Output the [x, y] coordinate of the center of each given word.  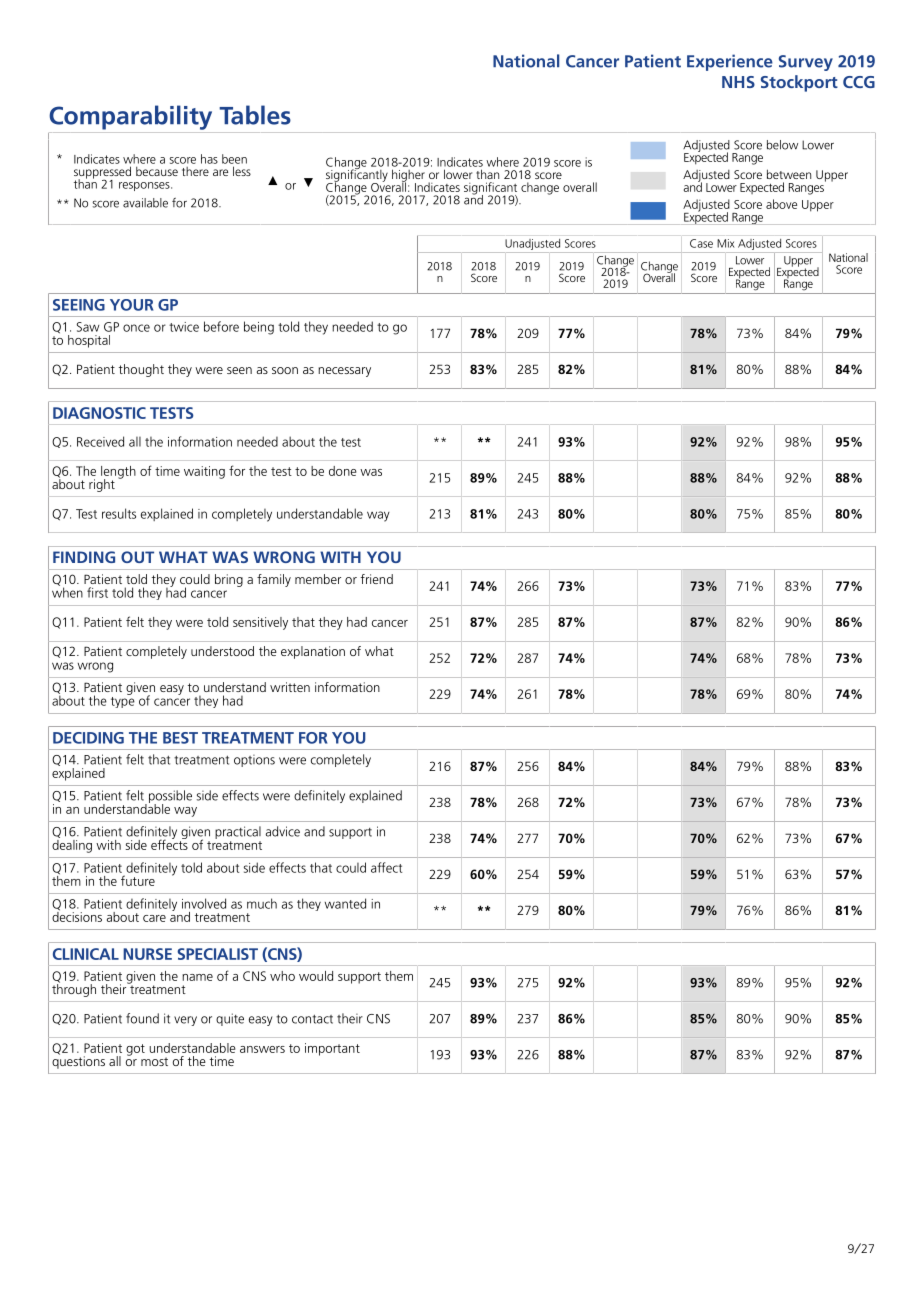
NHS [738, 82]
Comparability [130, 117]
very [185, 1021]
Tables [255, 115]
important [332, 1049]
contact [312, 1019]
